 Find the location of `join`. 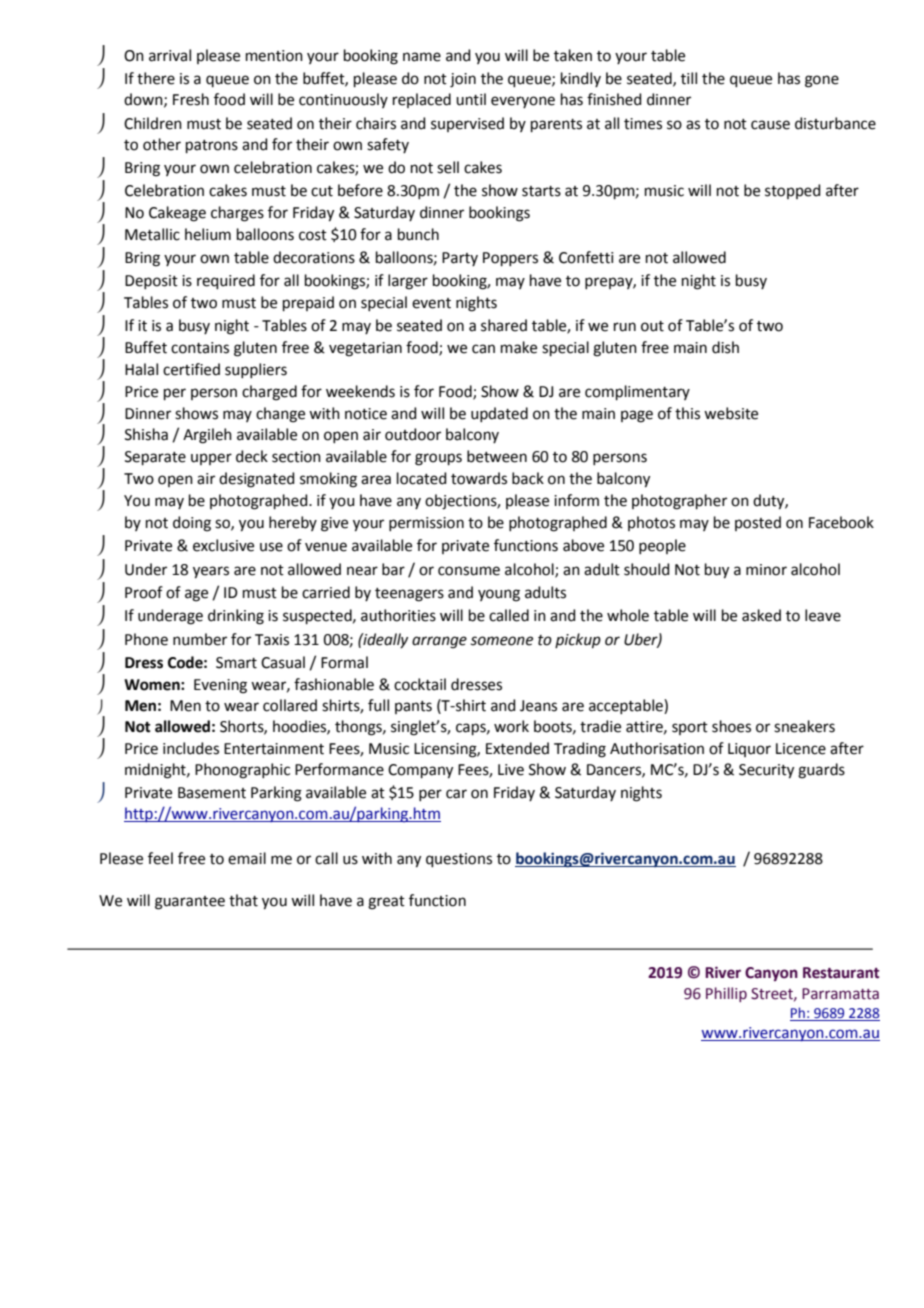

join is located at coordinates (463, 80).
